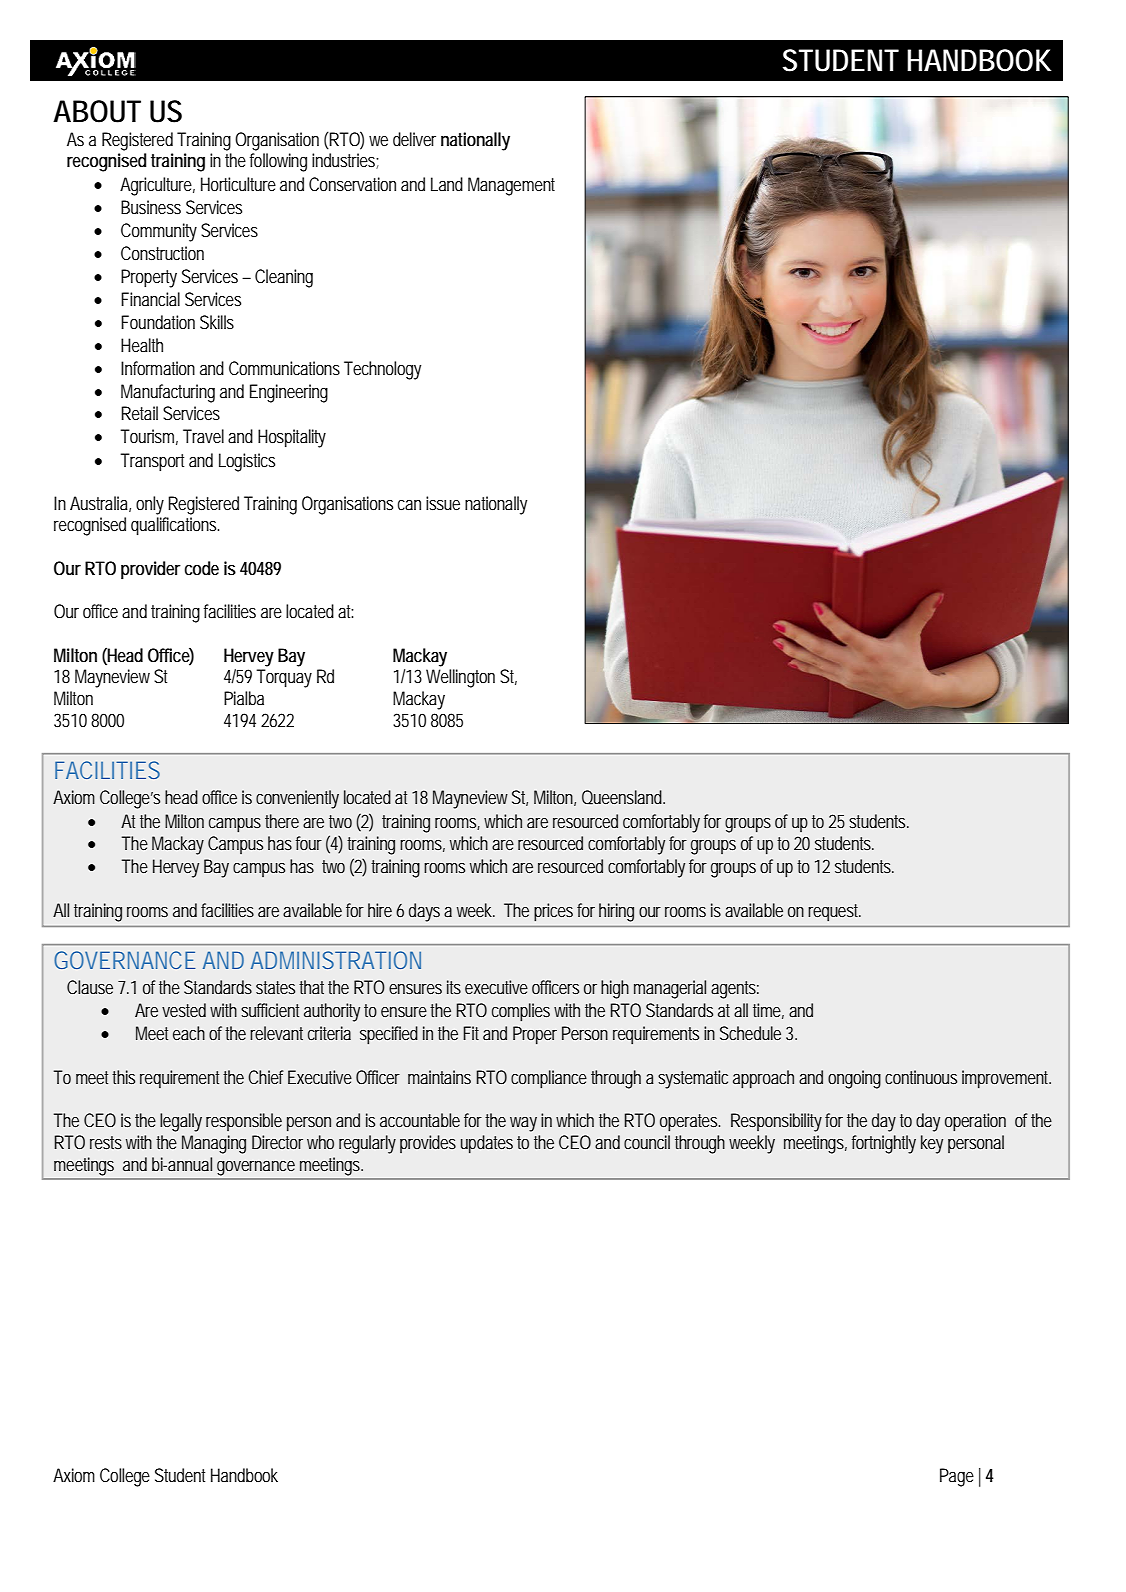 This image has height=1592, width=1126. Describe the element at coordinates (443, 503) in the image. I see `issue` at that location.
